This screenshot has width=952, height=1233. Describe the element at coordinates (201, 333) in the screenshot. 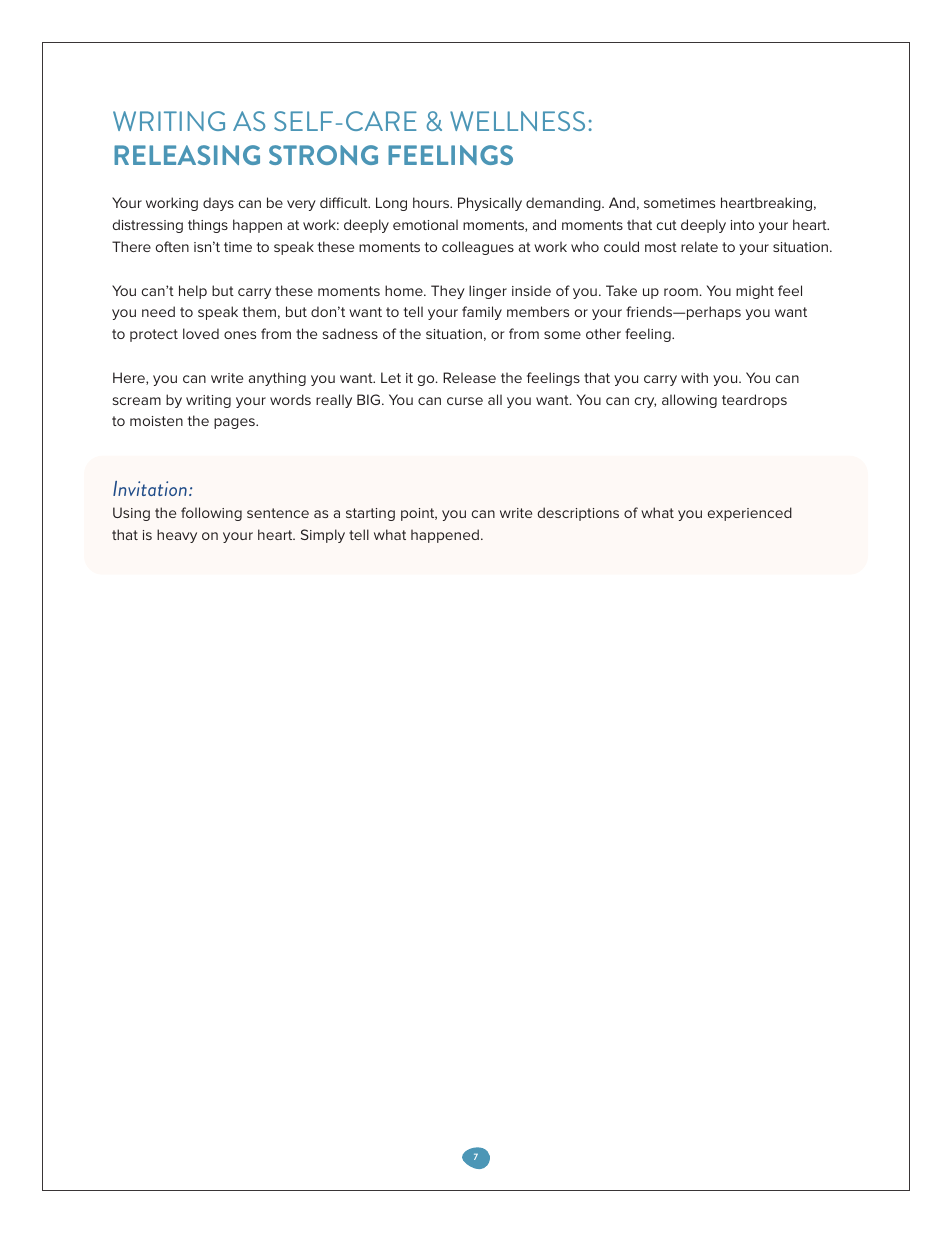

I see `loved` at that location.
